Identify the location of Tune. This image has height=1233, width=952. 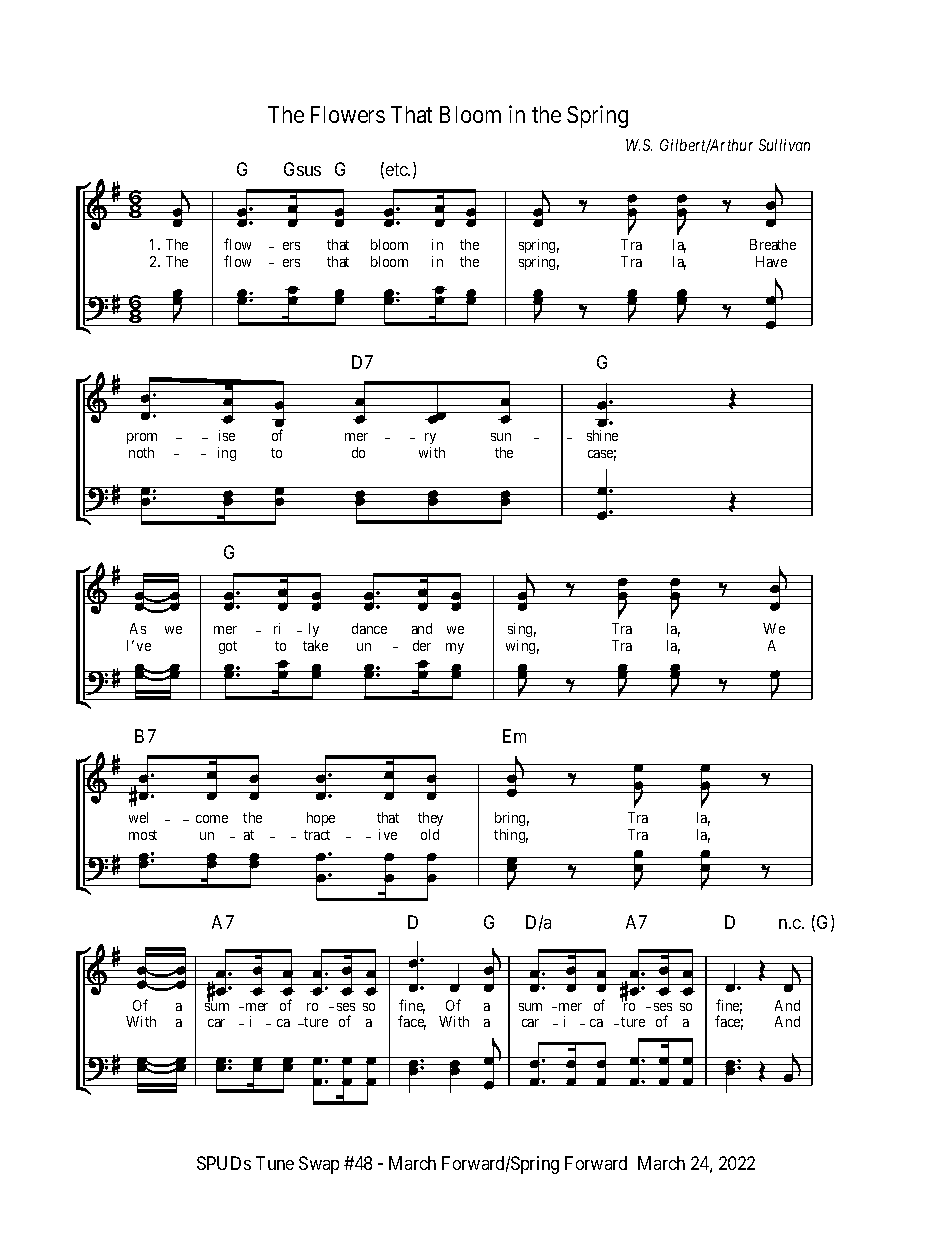
(275, 1163).
